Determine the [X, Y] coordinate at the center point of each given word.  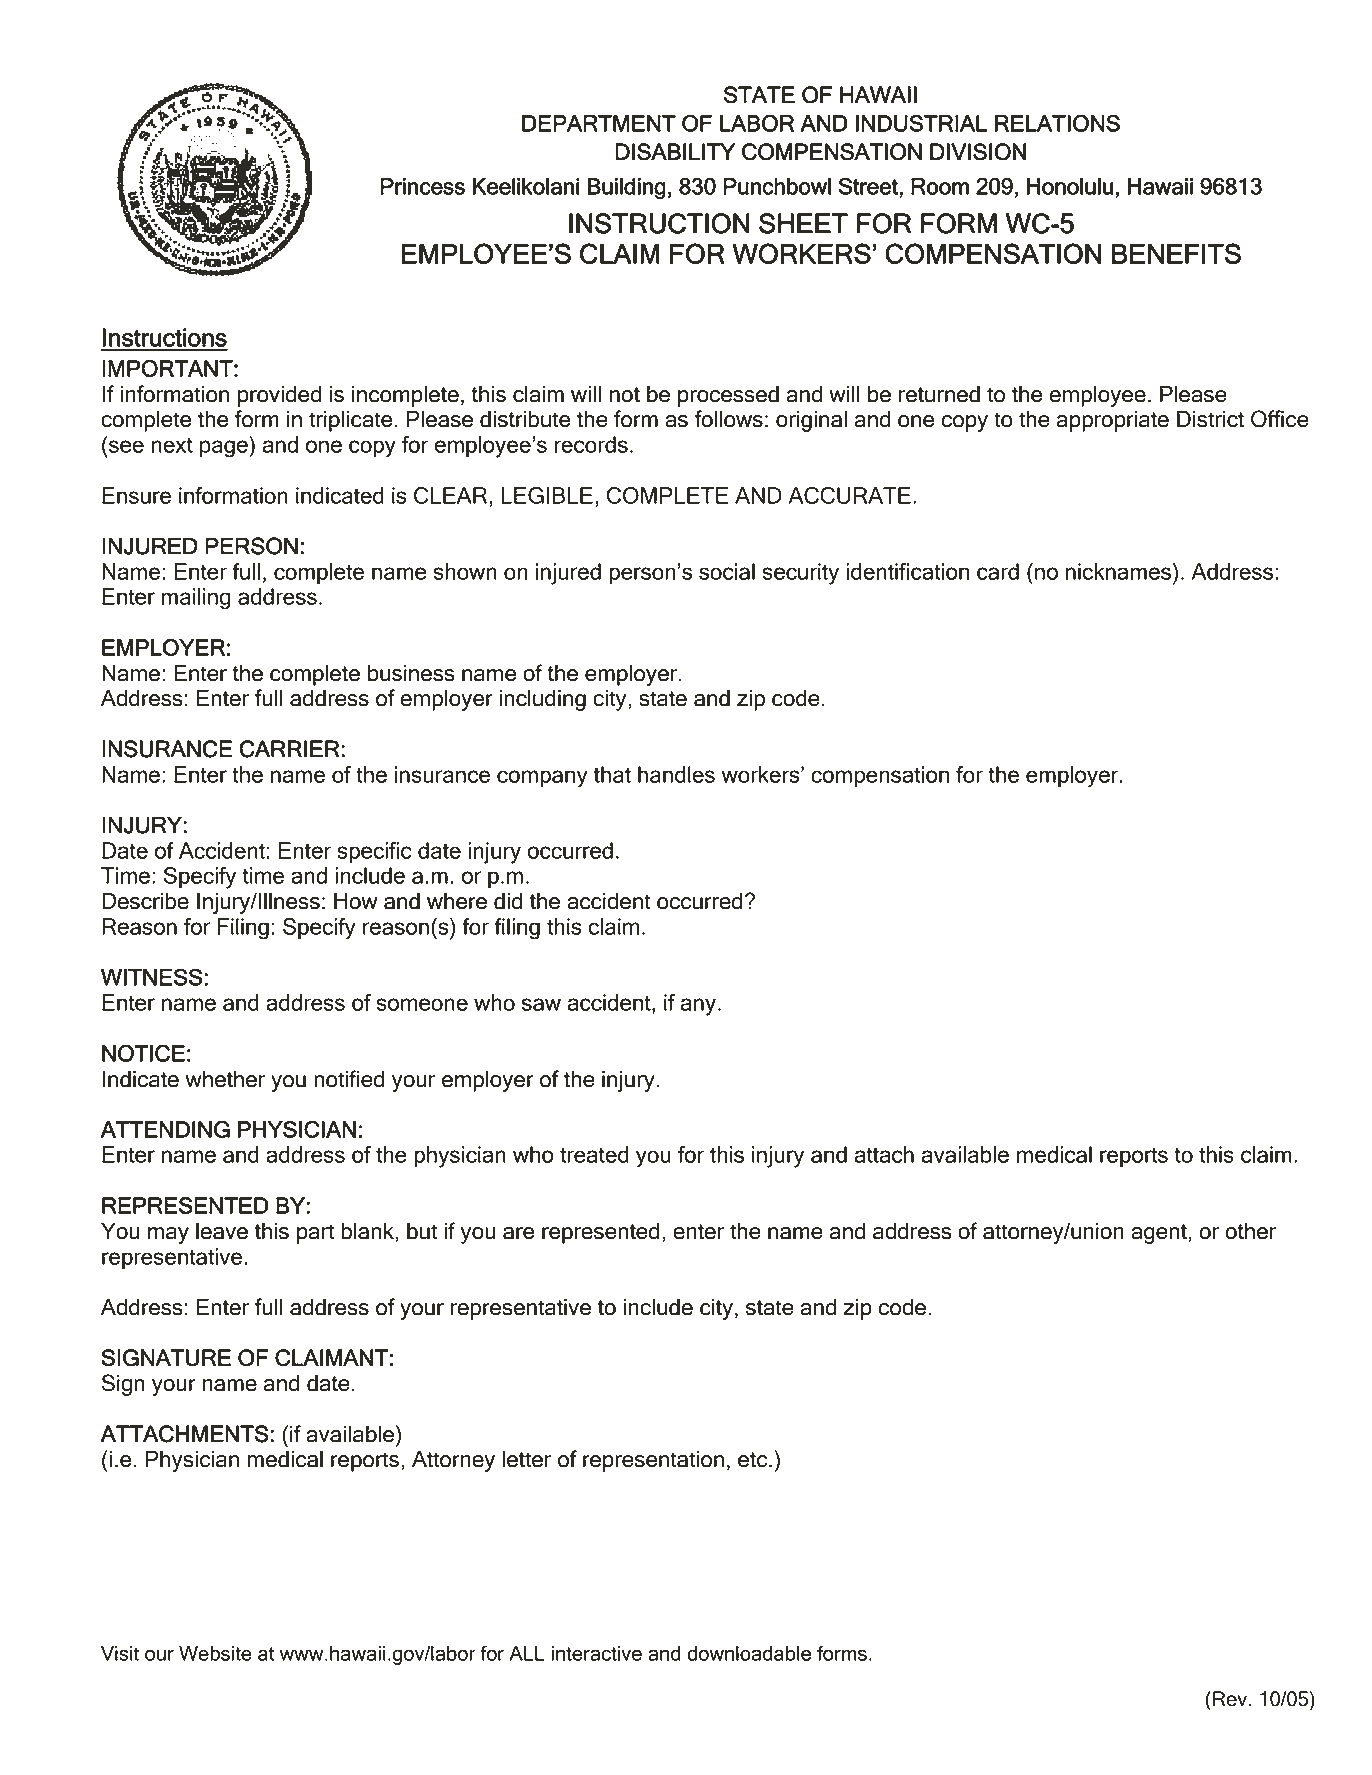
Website [215, 1653]
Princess [422, 186]
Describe [145, 901]
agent [1160, 1234]
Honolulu [1070, 186]
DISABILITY [675, 152]
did [508, 901]
